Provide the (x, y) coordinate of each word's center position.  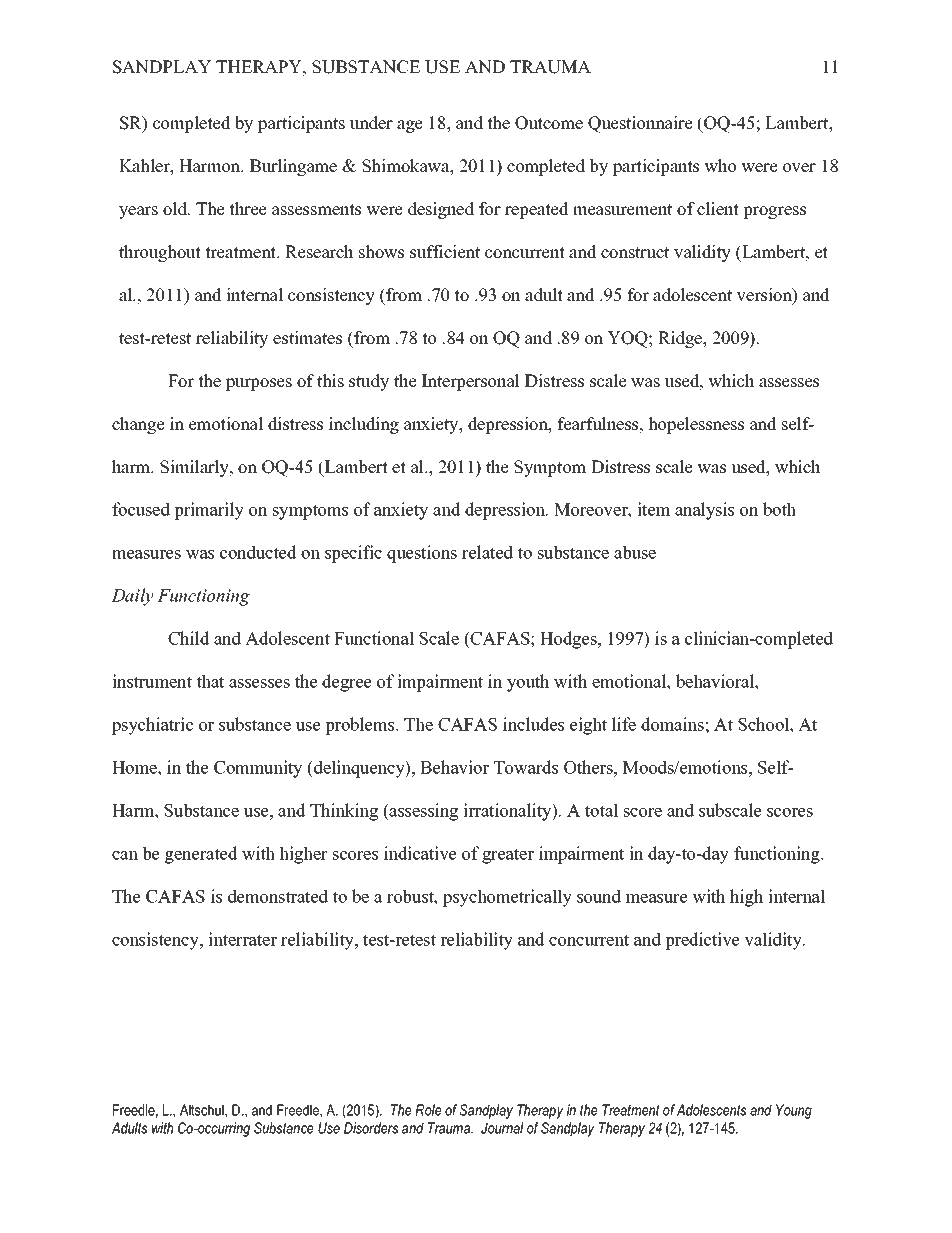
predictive (702, 941)
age (410, 126)
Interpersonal (471, 382)
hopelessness (696, 425)
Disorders (371, 1128)
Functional (374, 638)
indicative (420, 853)
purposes (259, 384)
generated (201, 855)
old (176, 209)
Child (189, 638)
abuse (635, 552)
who (720, 166)
